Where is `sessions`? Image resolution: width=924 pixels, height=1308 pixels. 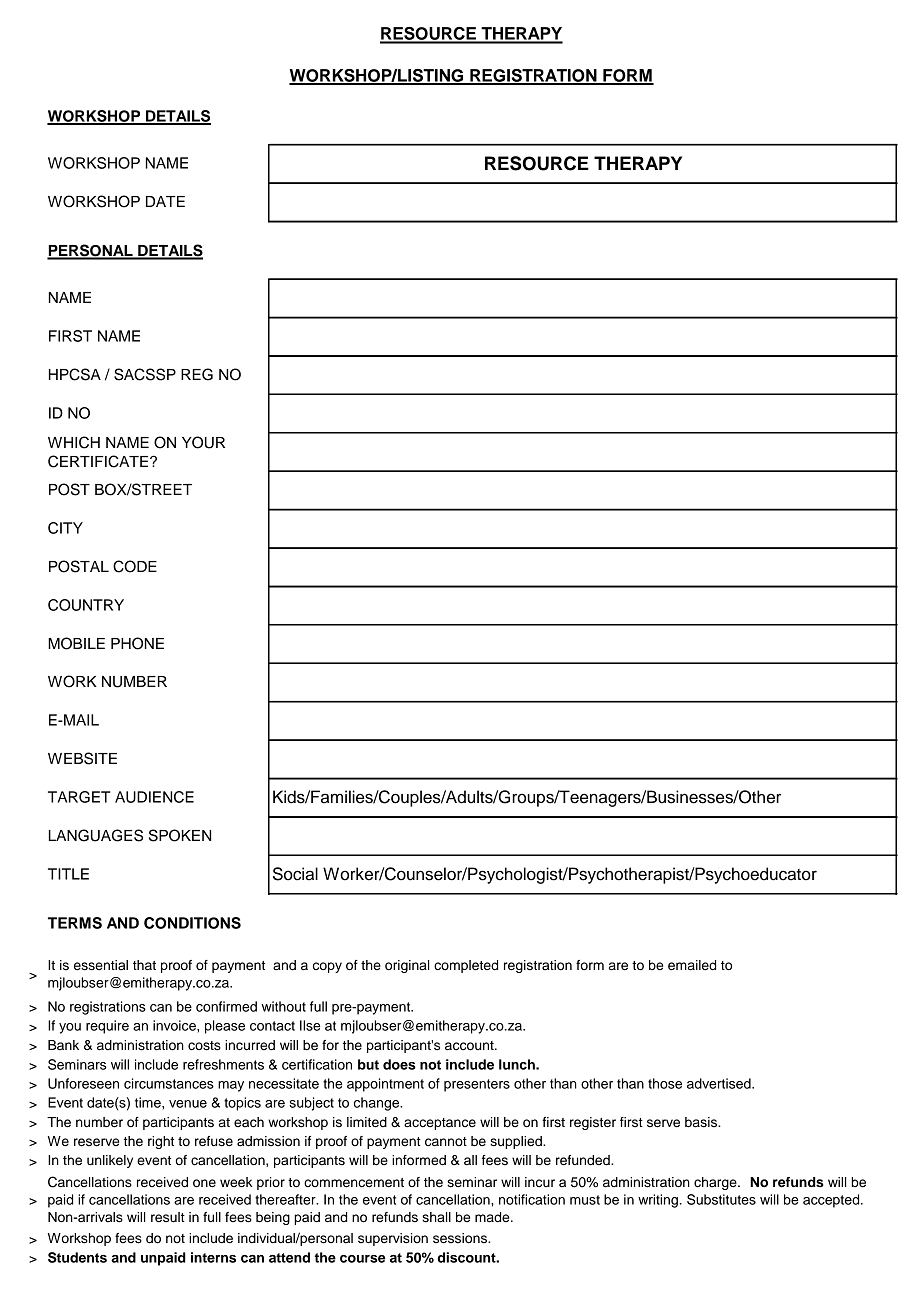
sessions is located at coordinates (461, 1238).
